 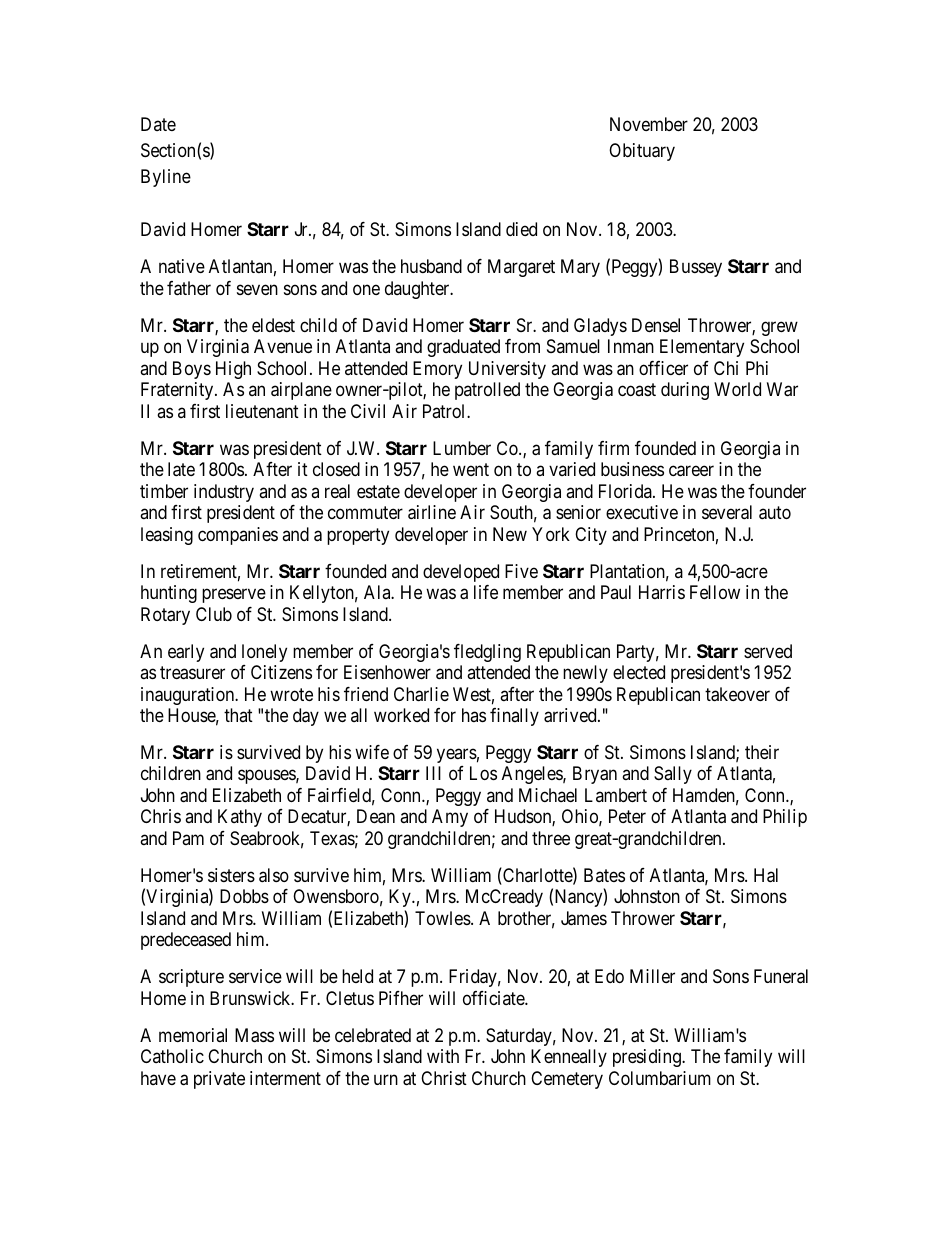 What do you see at coordinates (642, 152) in the page?
I see `Obituary` at bounding box center [642, 152].
